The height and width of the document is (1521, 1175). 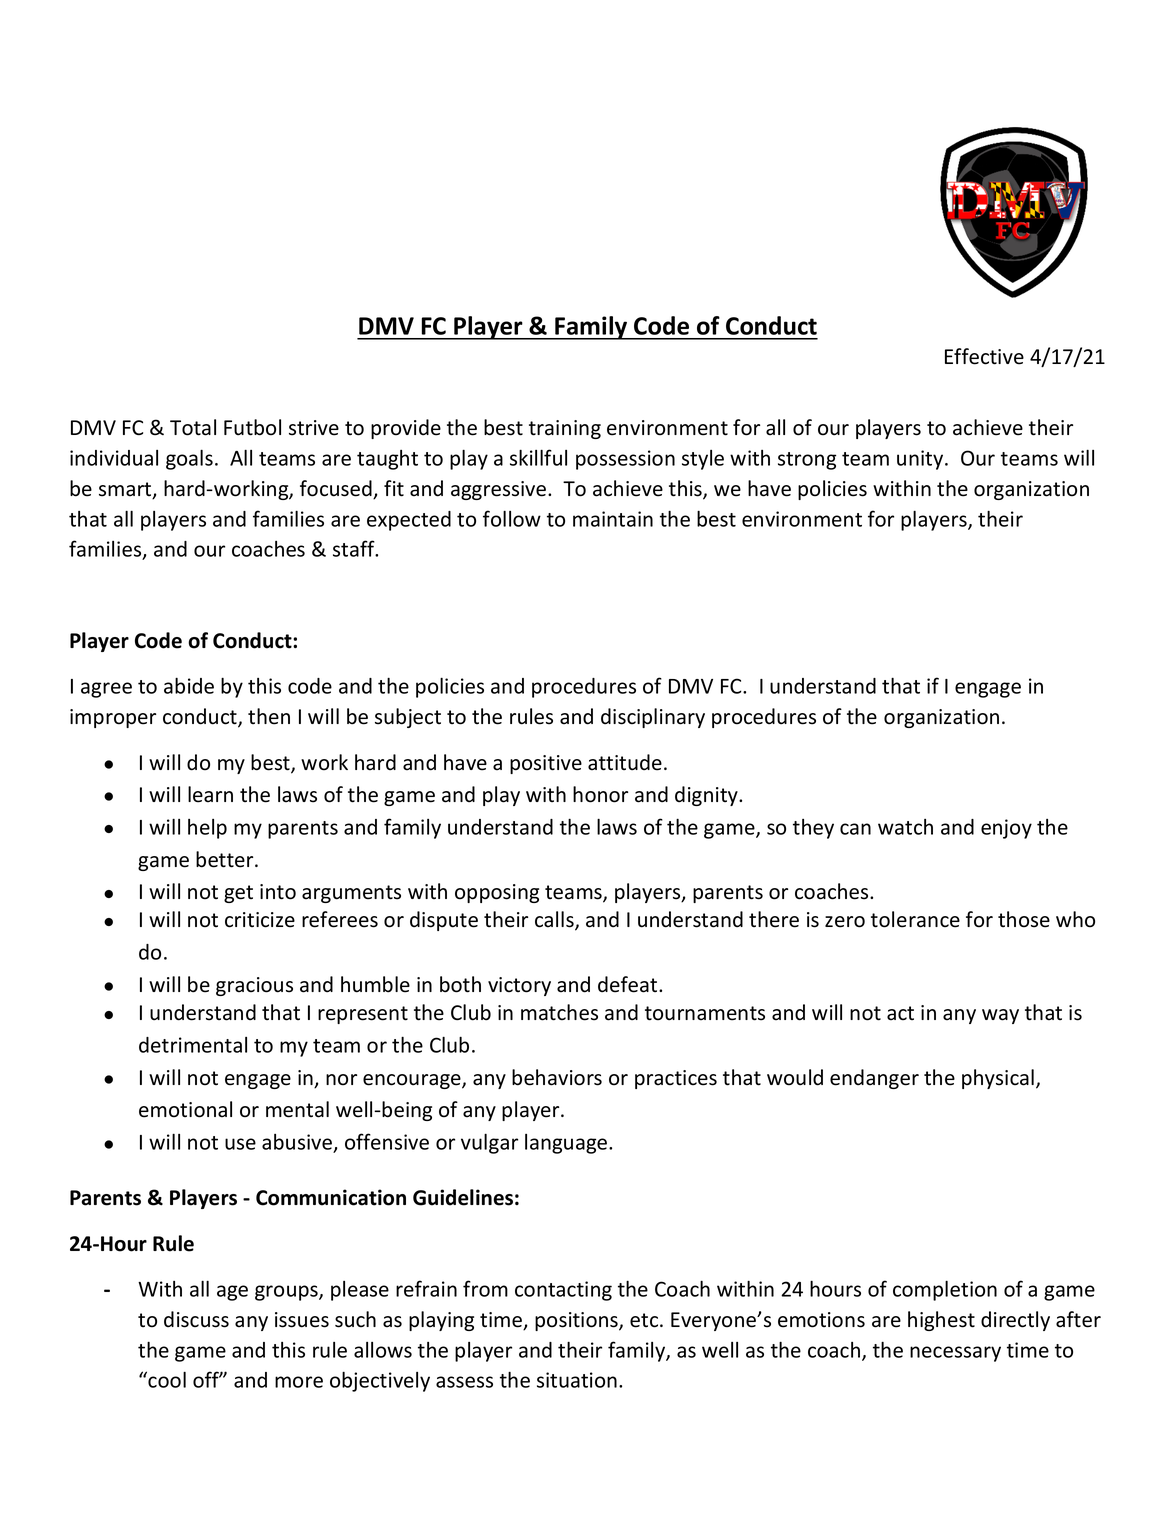 What do you see at coordinates (577, 1380) in the document?
I see `situation` at bounding box center [577, 1380].
